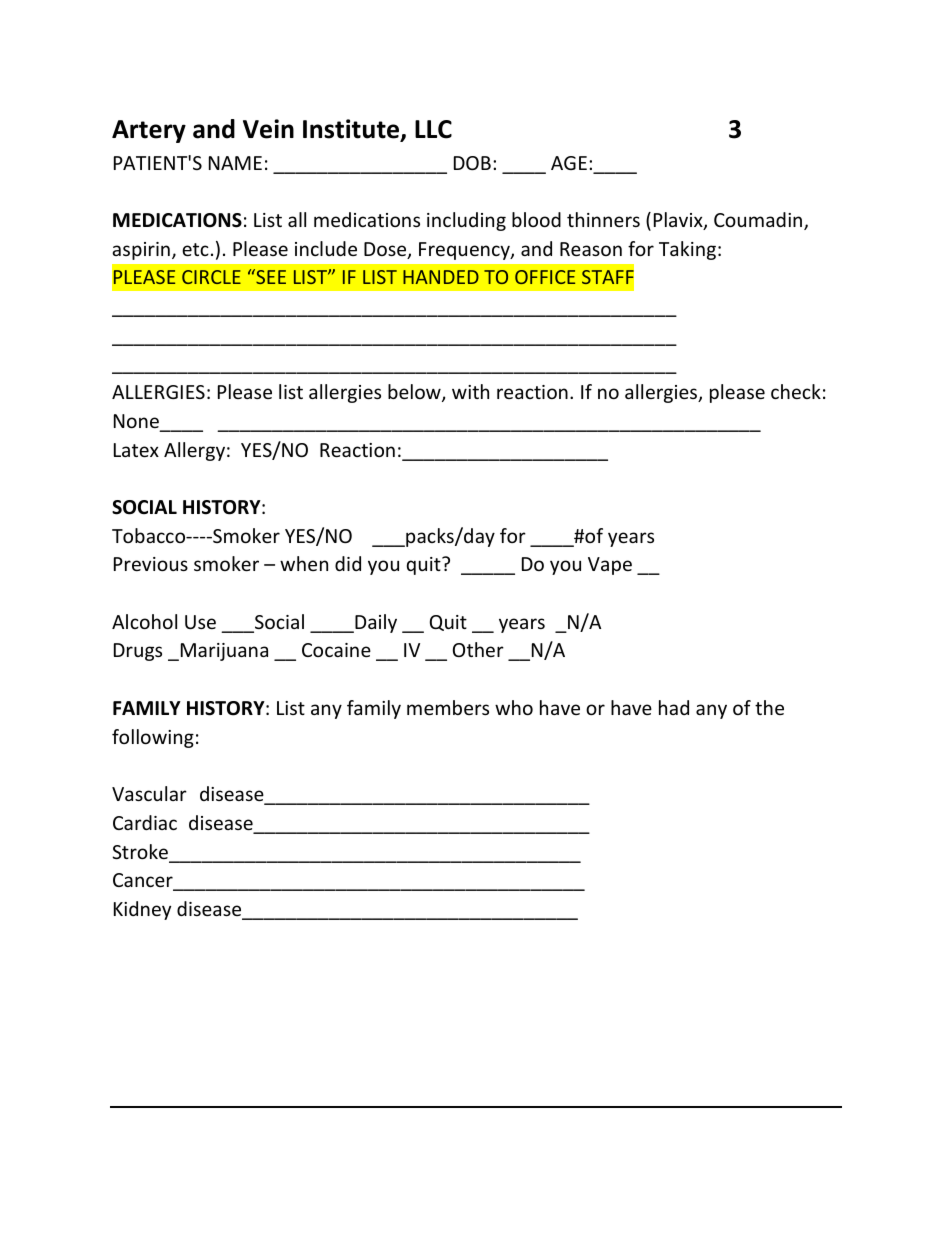 This page has width=952, height=1233. I want to click on NAME, so click(235, 163).
